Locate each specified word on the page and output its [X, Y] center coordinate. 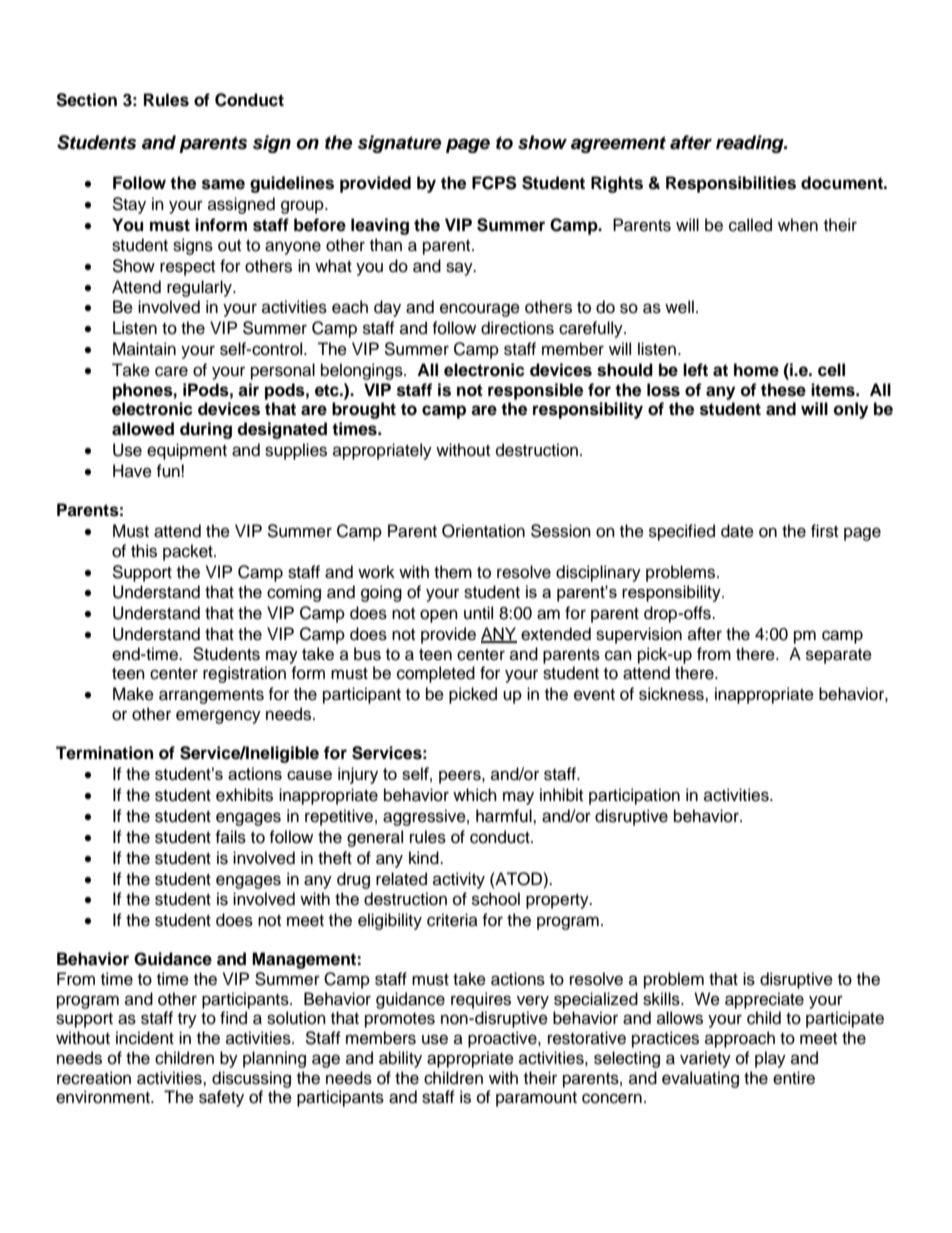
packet [189, 552]
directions [517, 328]
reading [751, 144]
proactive [503, 1039]
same [223, 184]
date [737, 531]
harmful [505, 816]
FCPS [494, 183]
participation [634, 796]
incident [145, 1038]
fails [230, 837]
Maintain [144, 349]
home [756, 370]
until [478, 613]
